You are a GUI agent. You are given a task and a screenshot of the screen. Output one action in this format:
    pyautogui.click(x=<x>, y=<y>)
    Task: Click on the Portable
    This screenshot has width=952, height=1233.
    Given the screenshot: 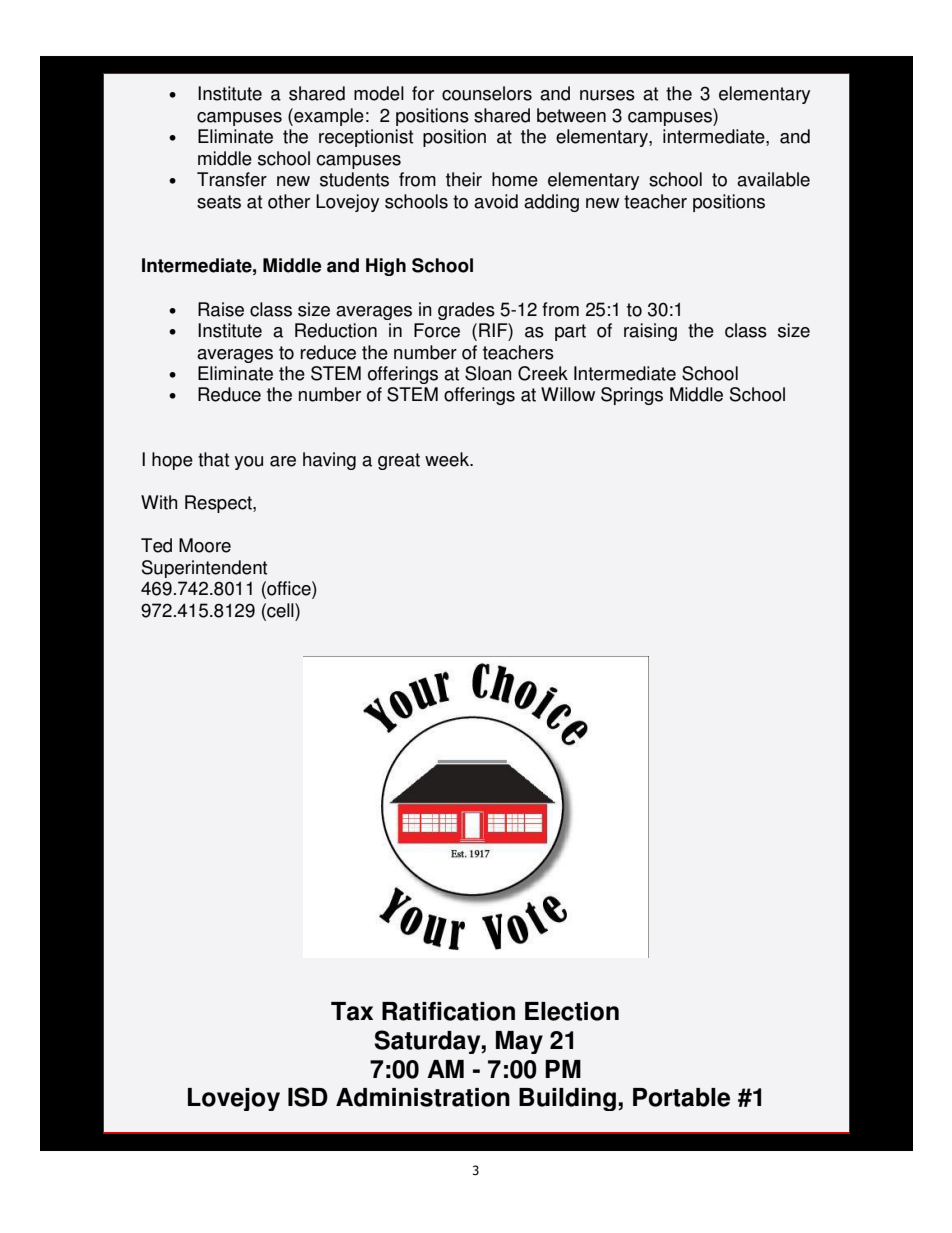 What is the action you would take?
    pyautogui.click(x=681, y=1097)
